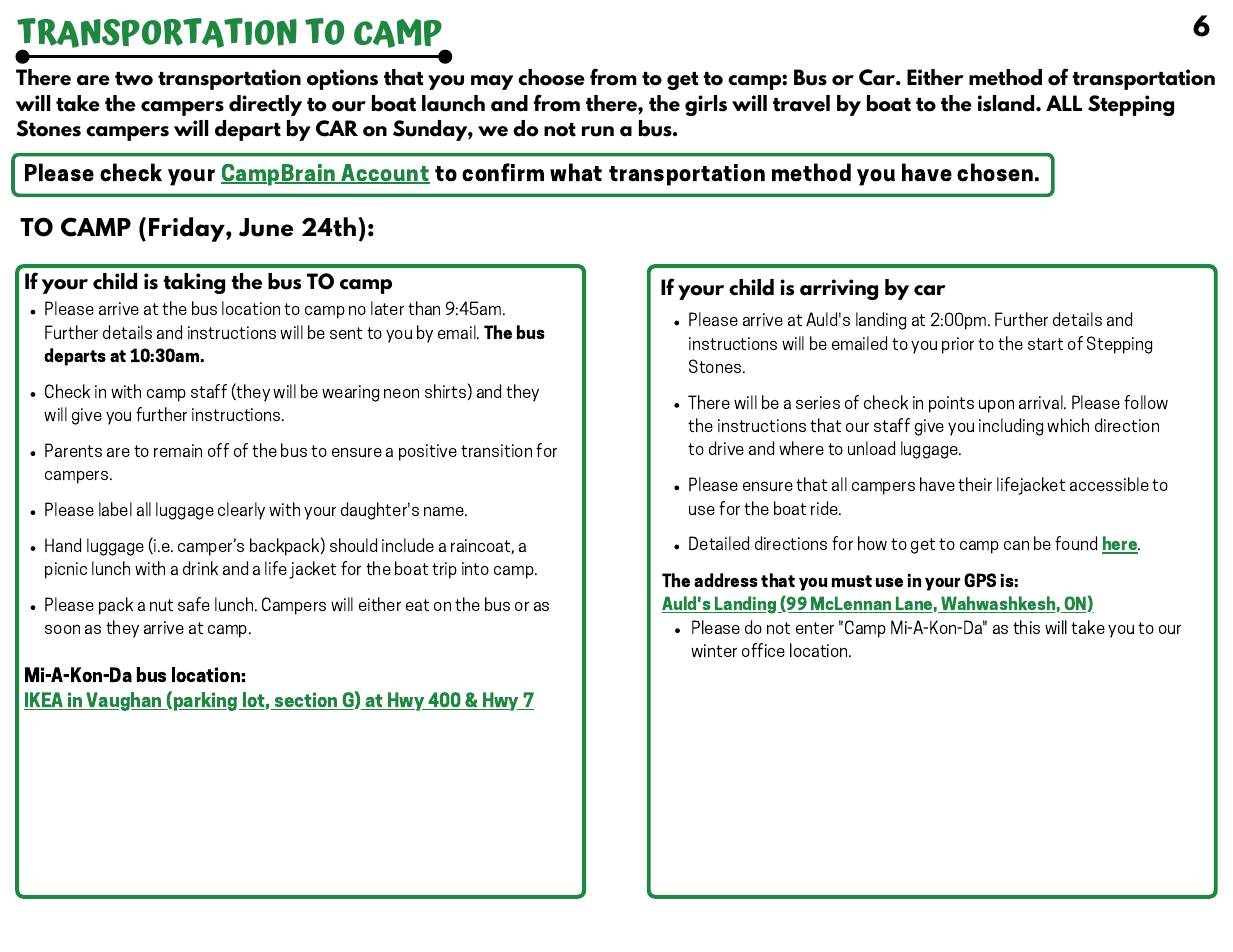 The image size is (1233, 952). Describe the element at coordinates (350, 393) in the screenshot. I see `wearing` at that location.
